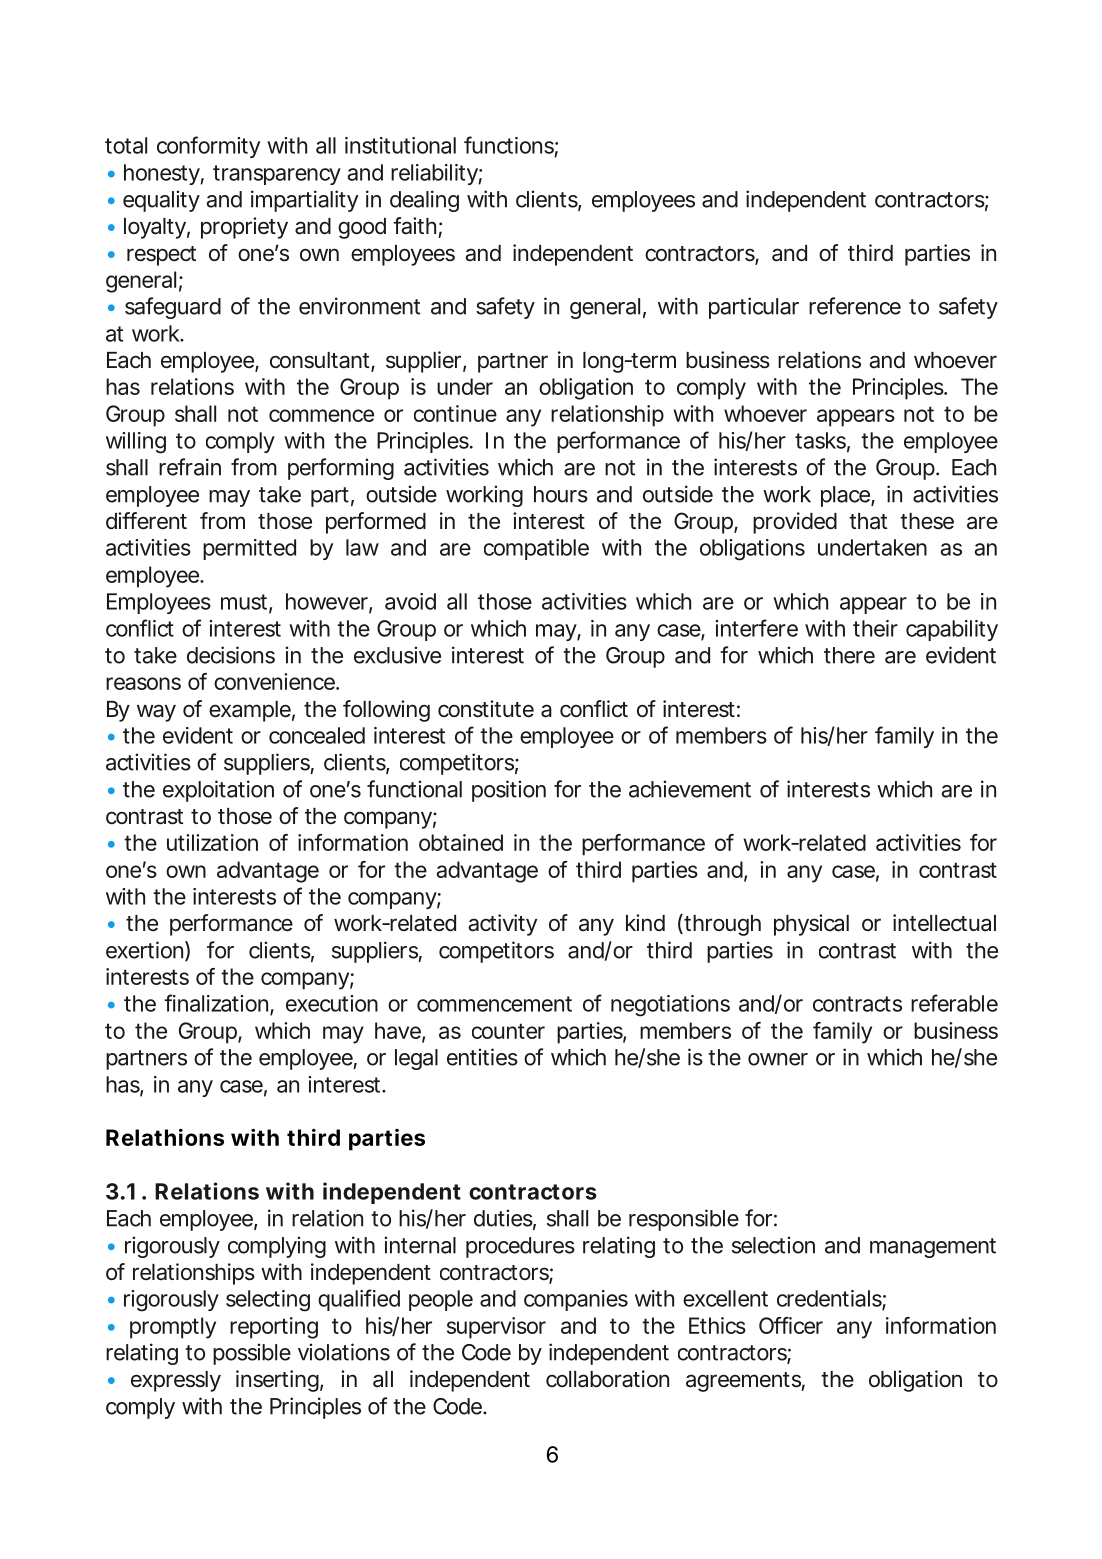 This document has height=1559, width=1102. I want to click on conformity, so click(208, 147).
